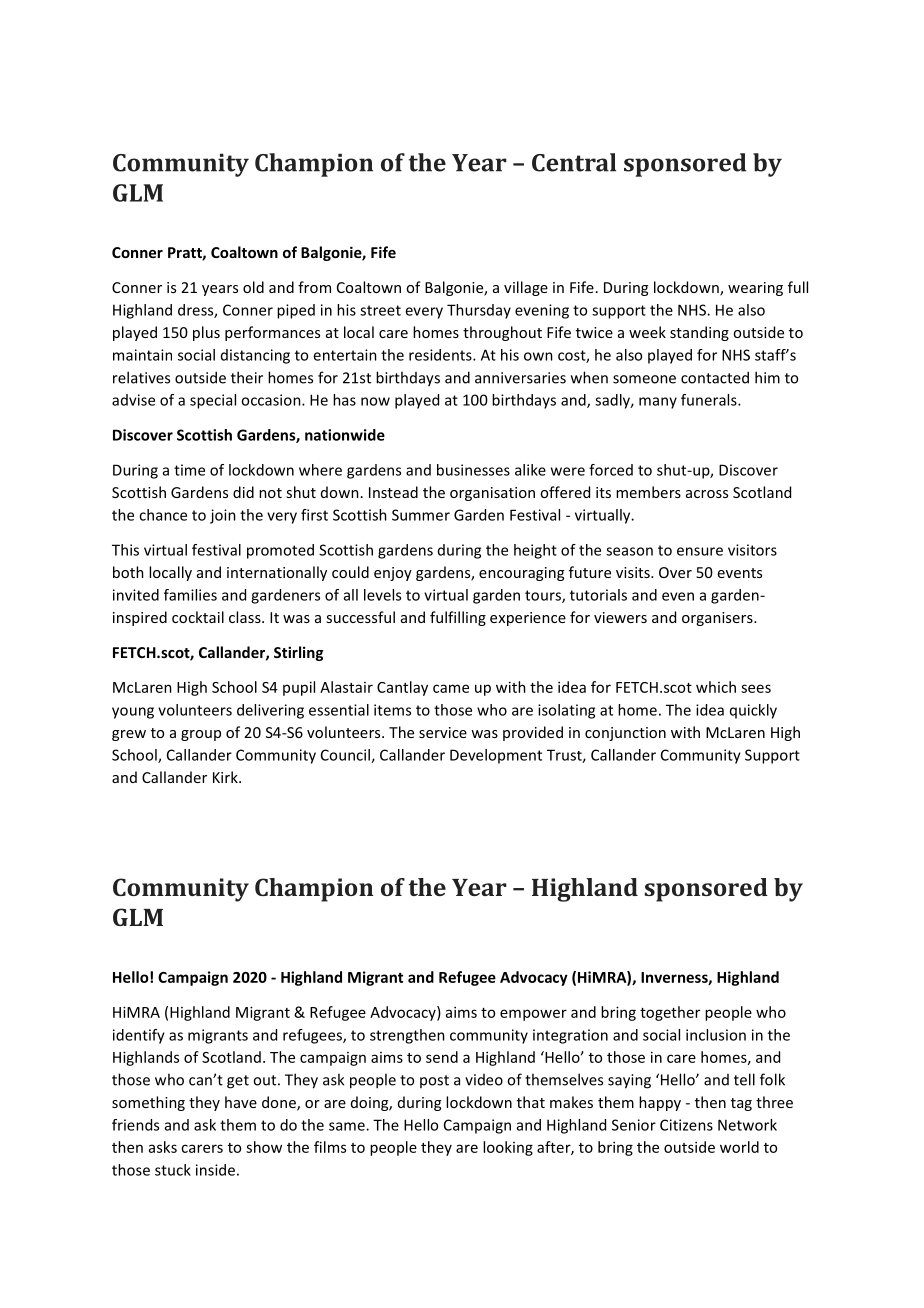 Image resolution: width=924 pixels, height=1308 pixels. What do you see at coordinates (755, 289) in the screenshot?
I see `wearing` at bounding box center [755, 289].
